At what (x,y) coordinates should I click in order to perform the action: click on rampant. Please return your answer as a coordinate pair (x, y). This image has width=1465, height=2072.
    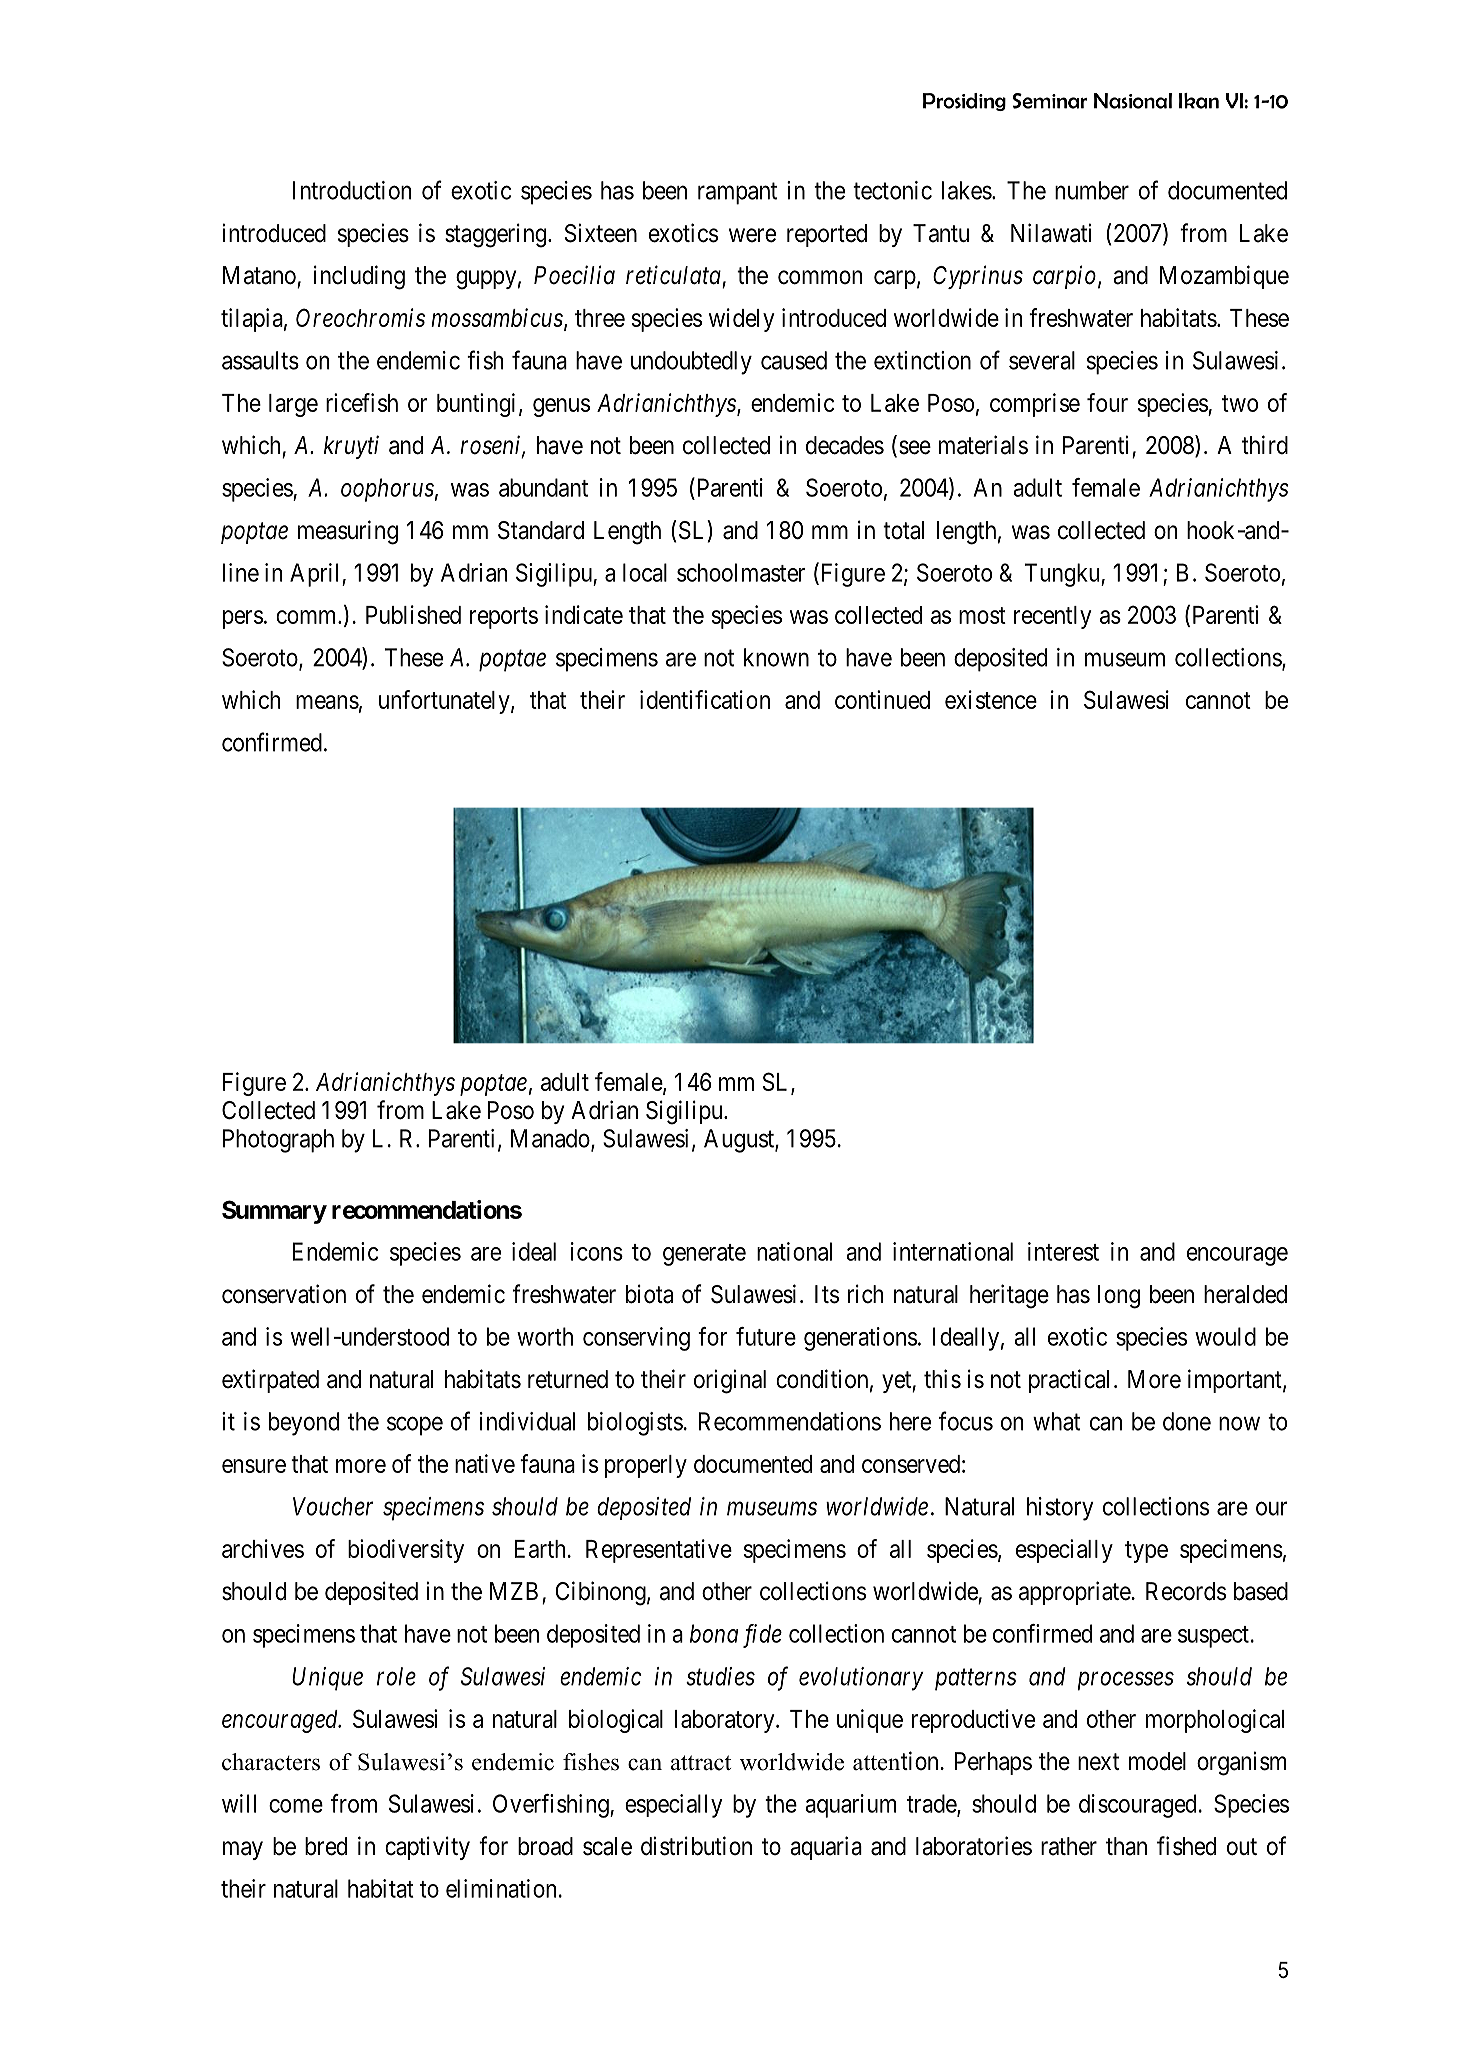
    Looking at the image, I should click on (737, 194).
